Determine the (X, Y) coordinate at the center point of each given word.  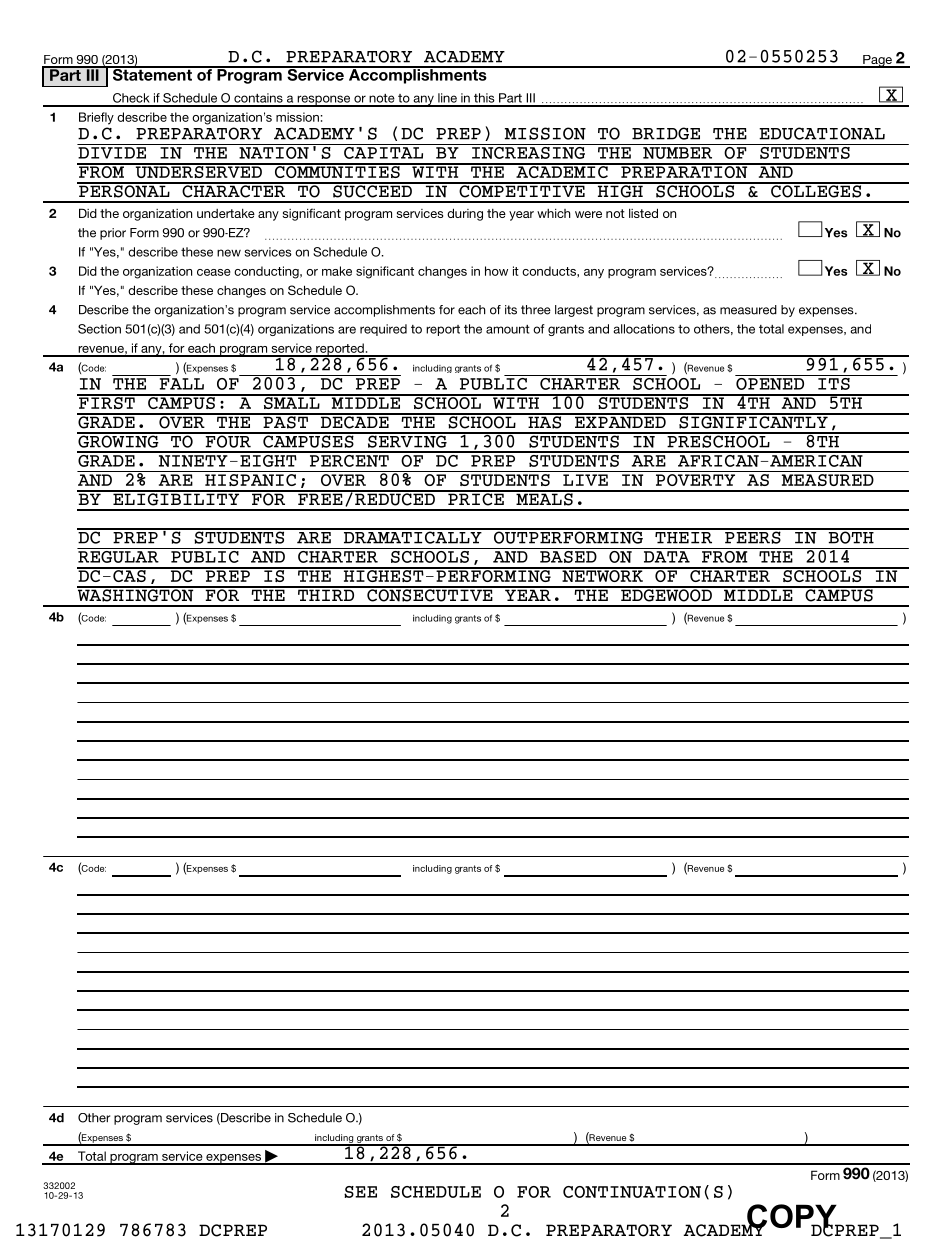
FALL (182, 384)
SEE (360, 1192)
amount (508, 329)
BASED (568, 555)
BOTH (851, 536)
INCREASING (529, 151)
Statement (152, 73)
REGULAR (118, 557)
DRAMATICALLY (413, 536)
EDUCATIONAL (822, 133)
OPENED (771, 382)
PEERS (753, 536)
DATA (667, 557)
